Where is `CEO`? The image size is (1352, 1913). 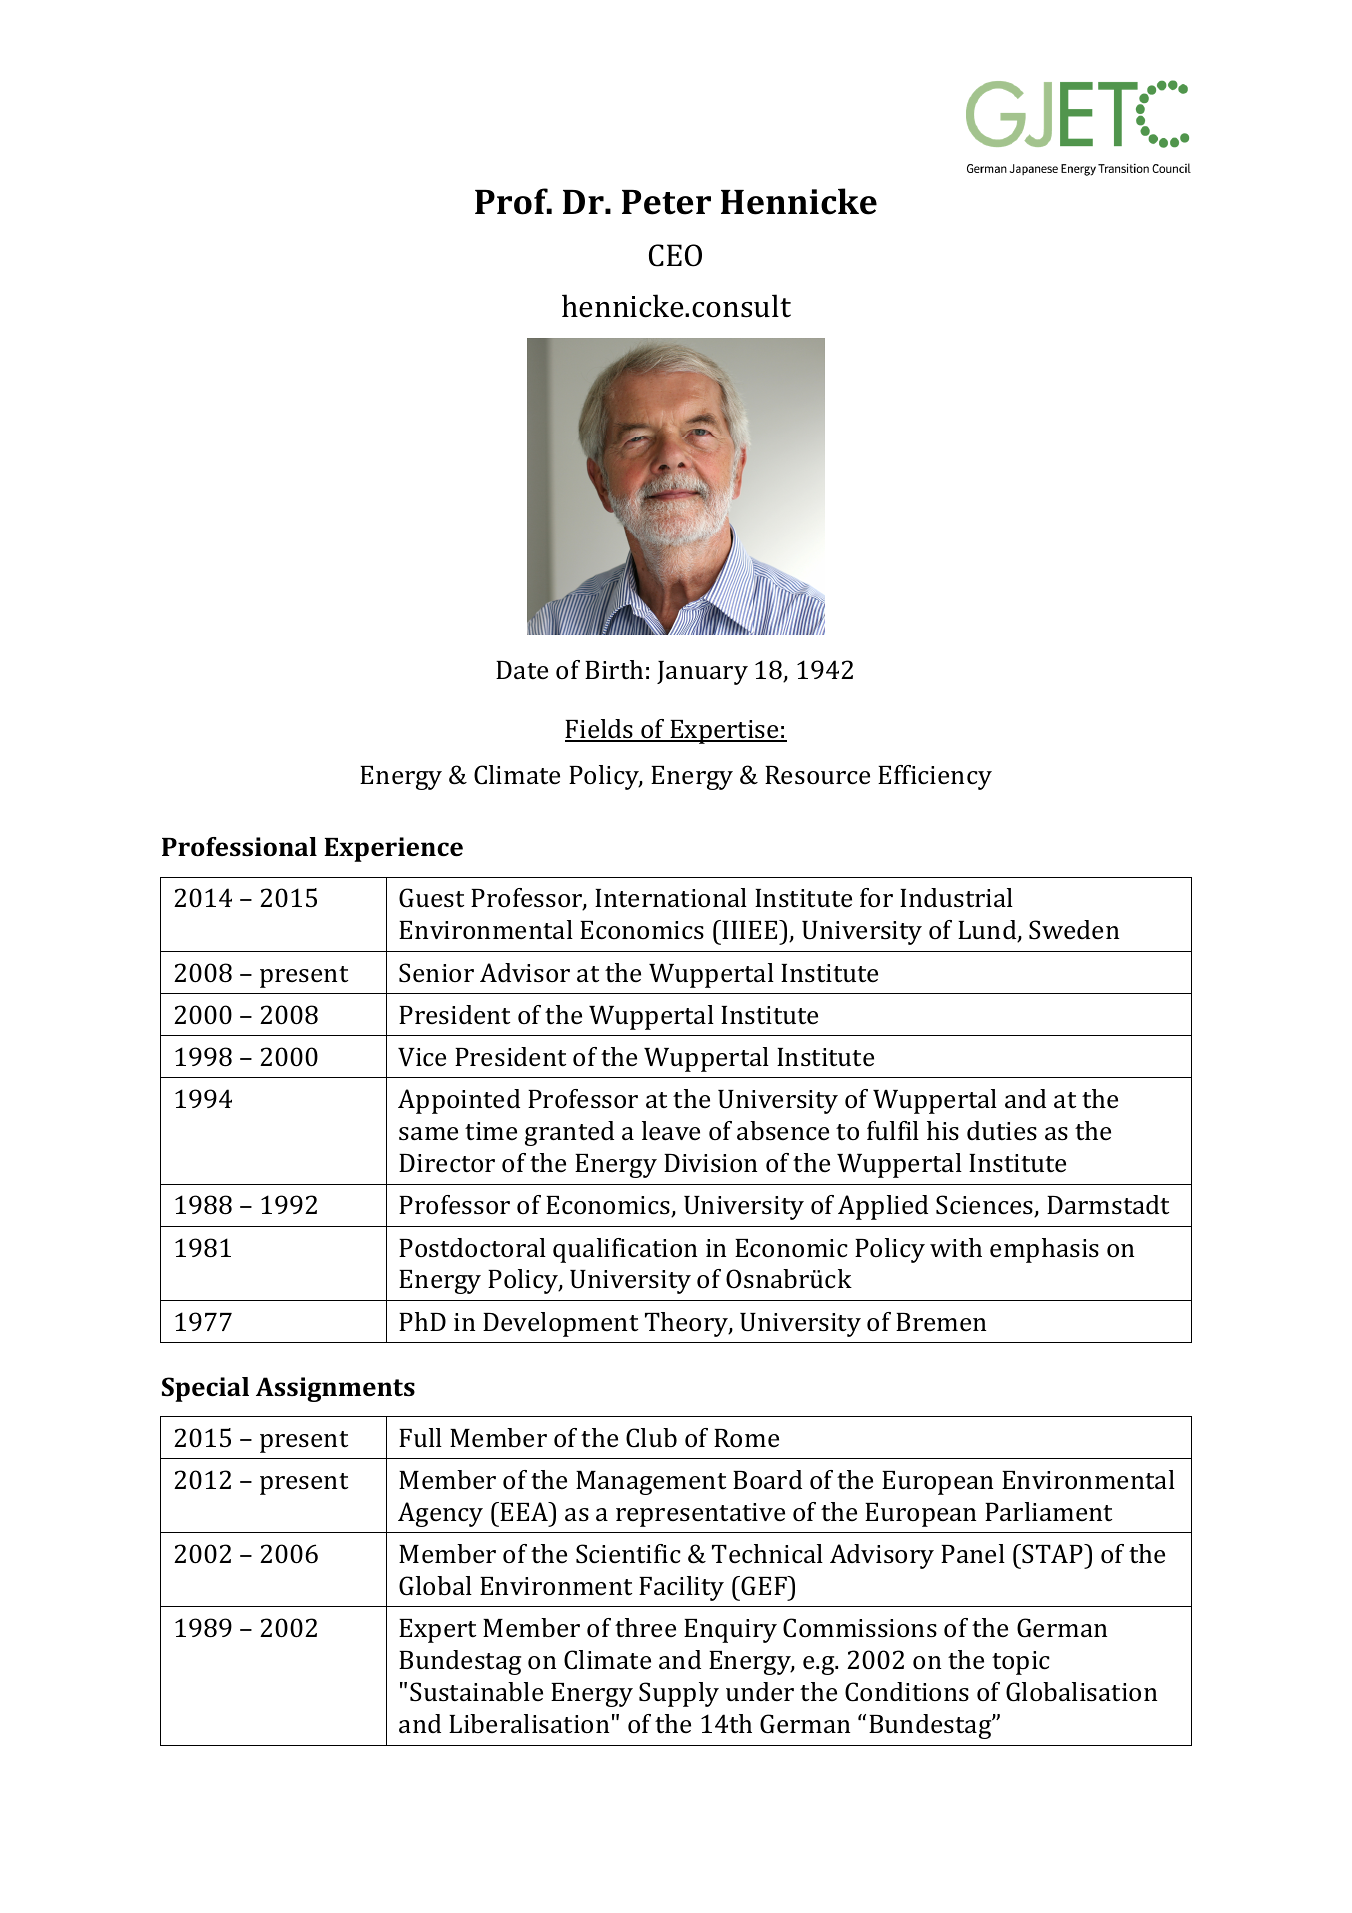 CEO is located at coordinates (675, 255).
